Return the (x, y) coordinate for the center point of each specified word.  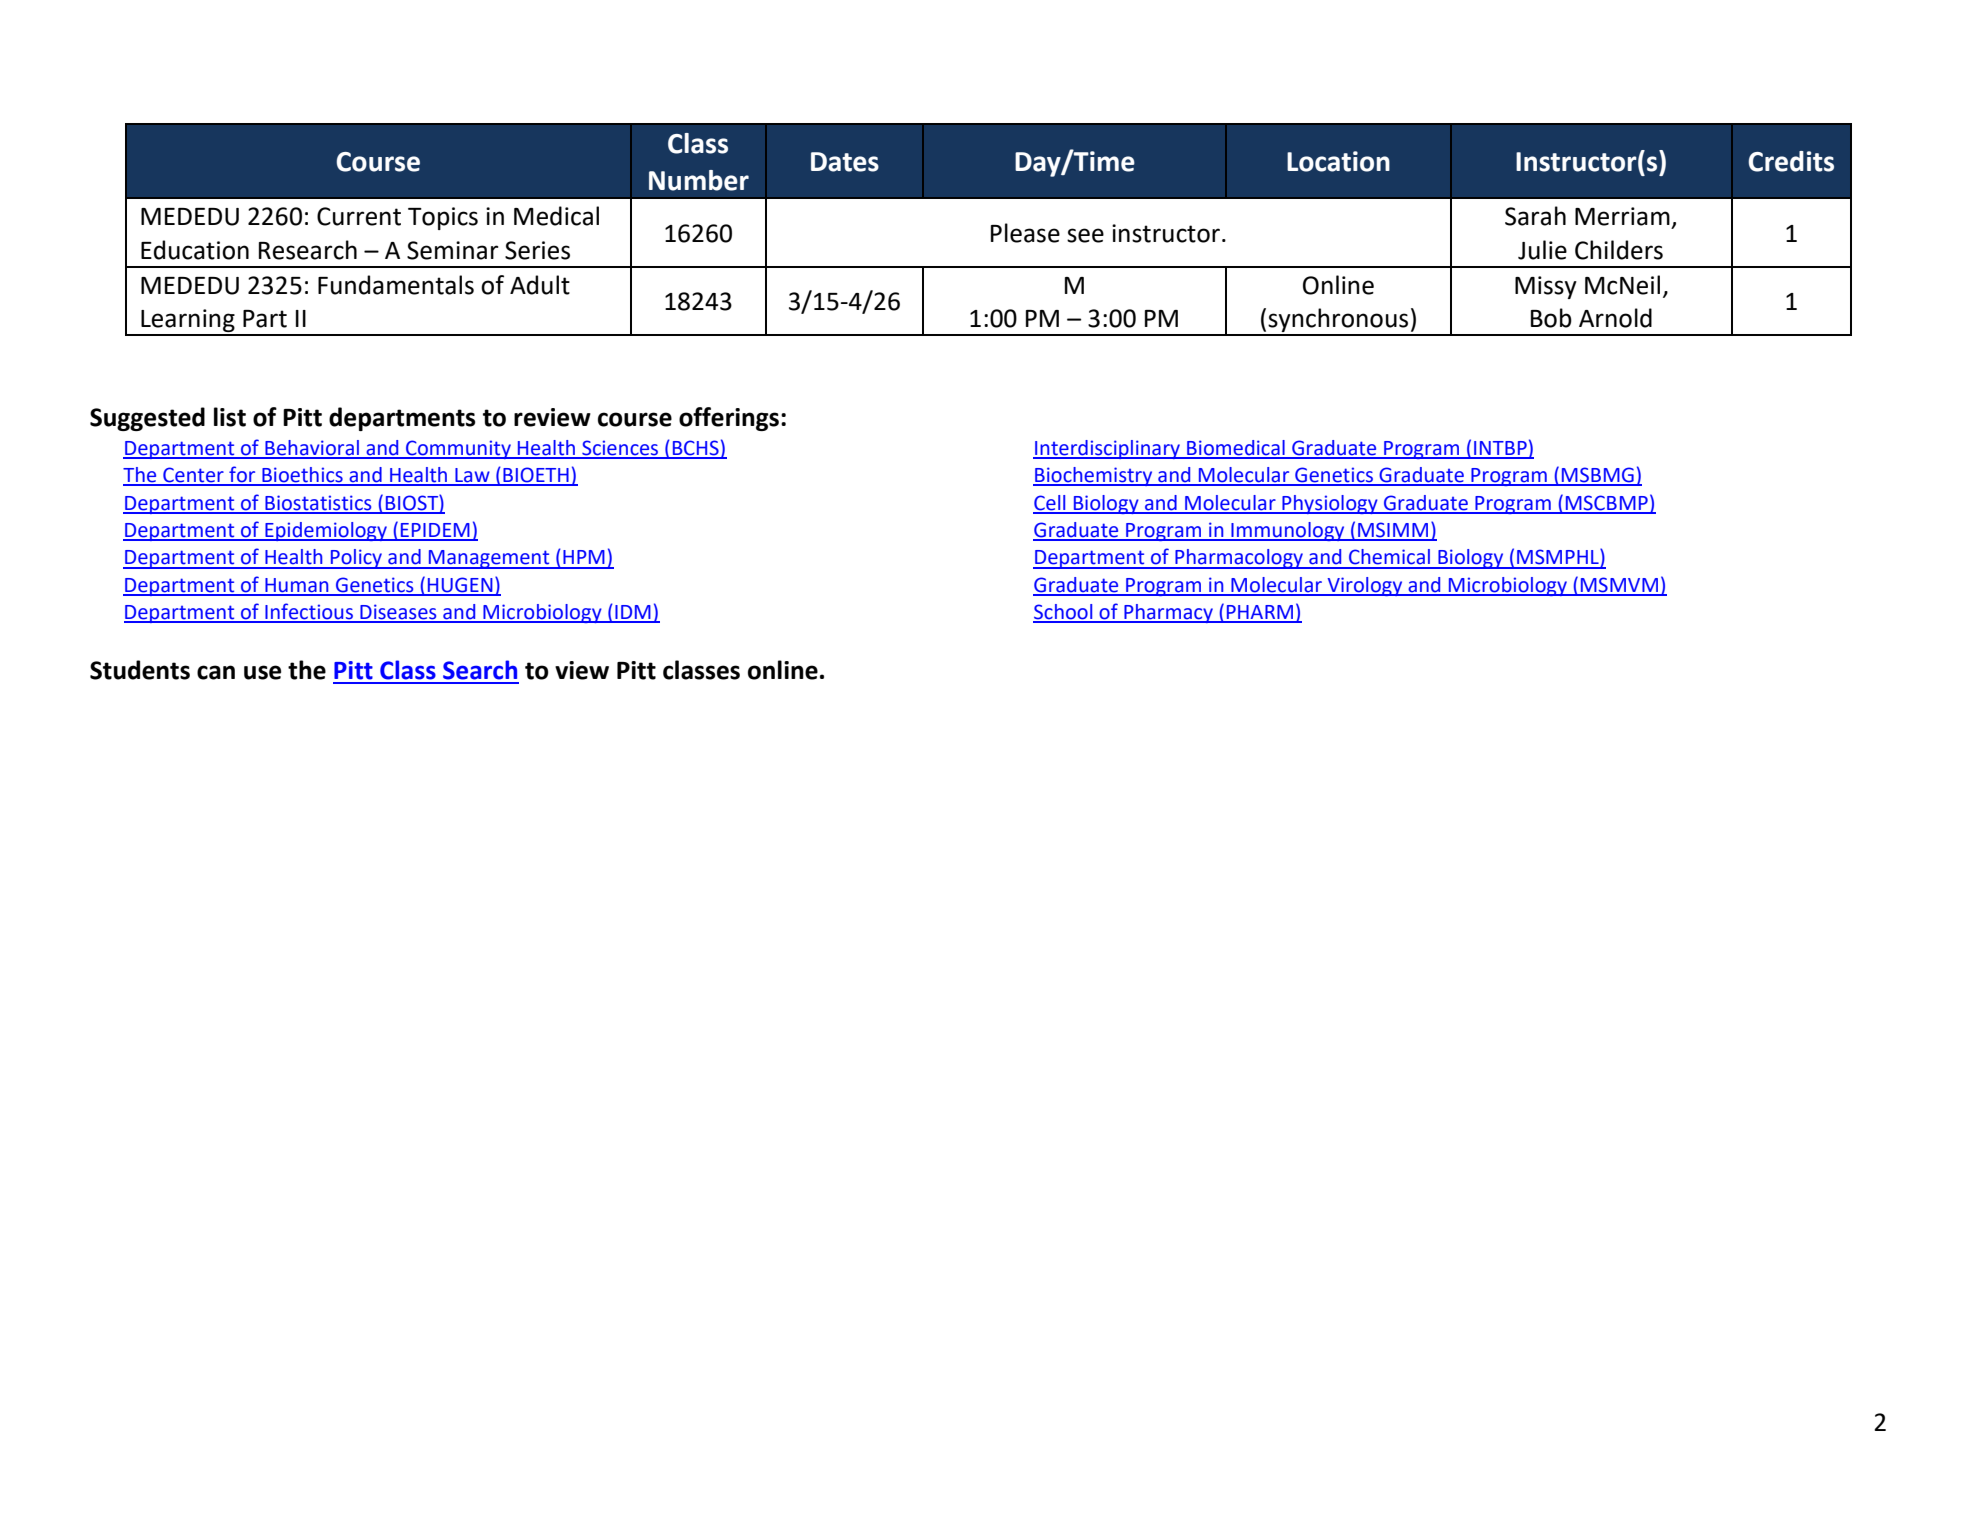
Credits (1791, 161)
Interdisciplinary (1108, 449)
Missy (1546, 287)
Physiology (1330, 504)
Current (359, 216)
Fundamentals (396, 285)
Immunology (1288, 531)
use (262, 672)
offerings (729, 419)
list (230, 417)
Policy (357, 559)
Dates (845, 162)
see (1085, 235)
